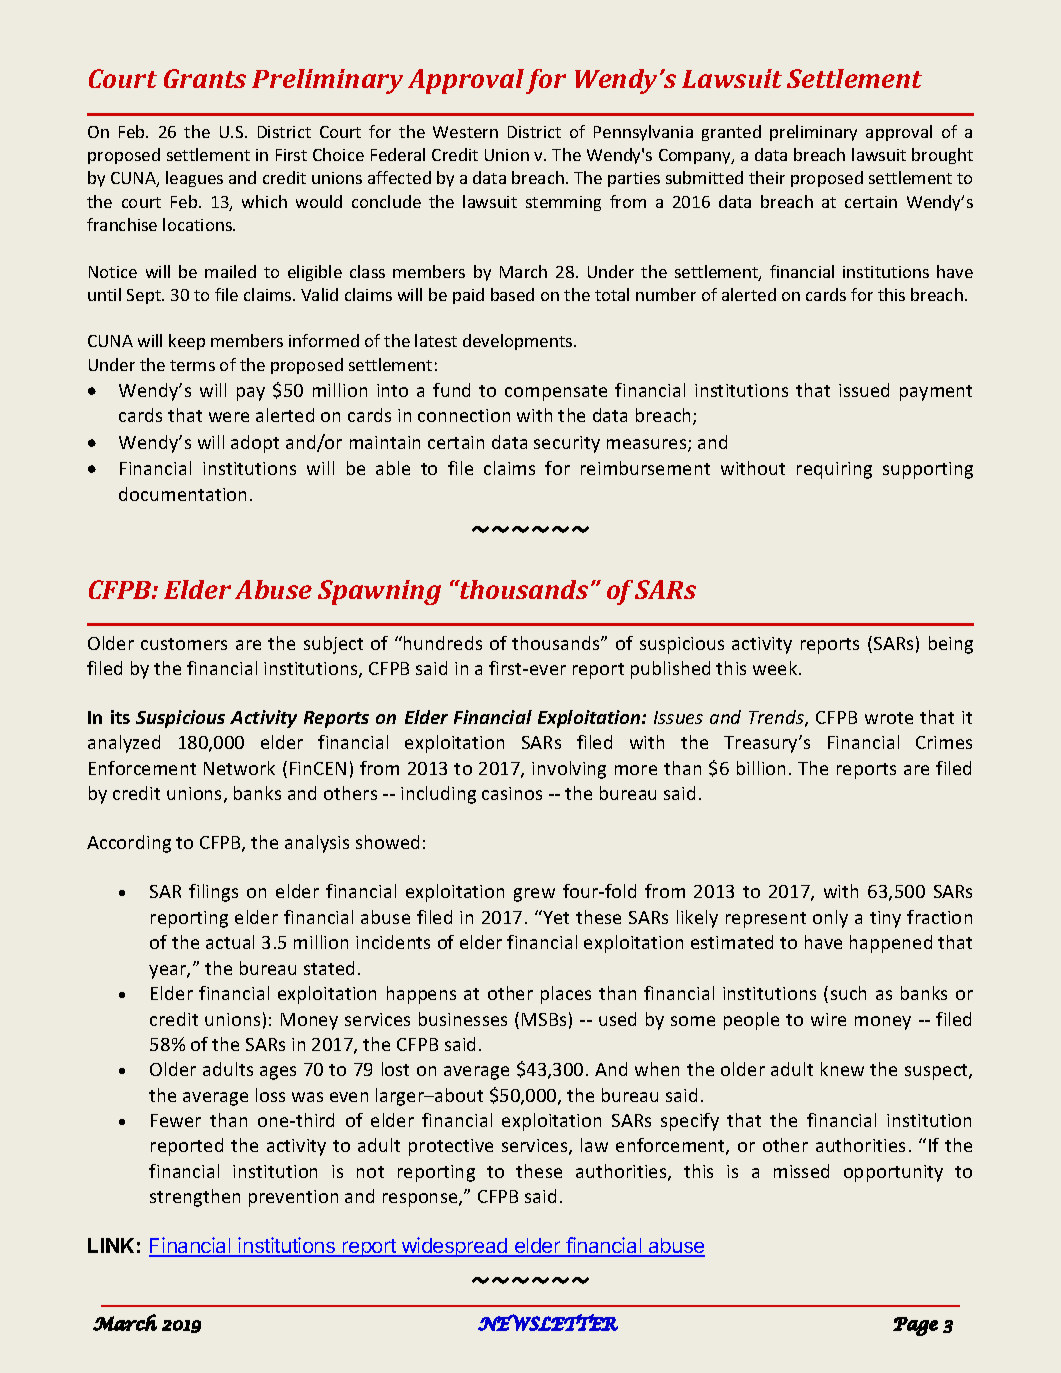 This screenshot has height=1373, width=1061. I want to click on NEWSLETTER, so click(548, 1322).
